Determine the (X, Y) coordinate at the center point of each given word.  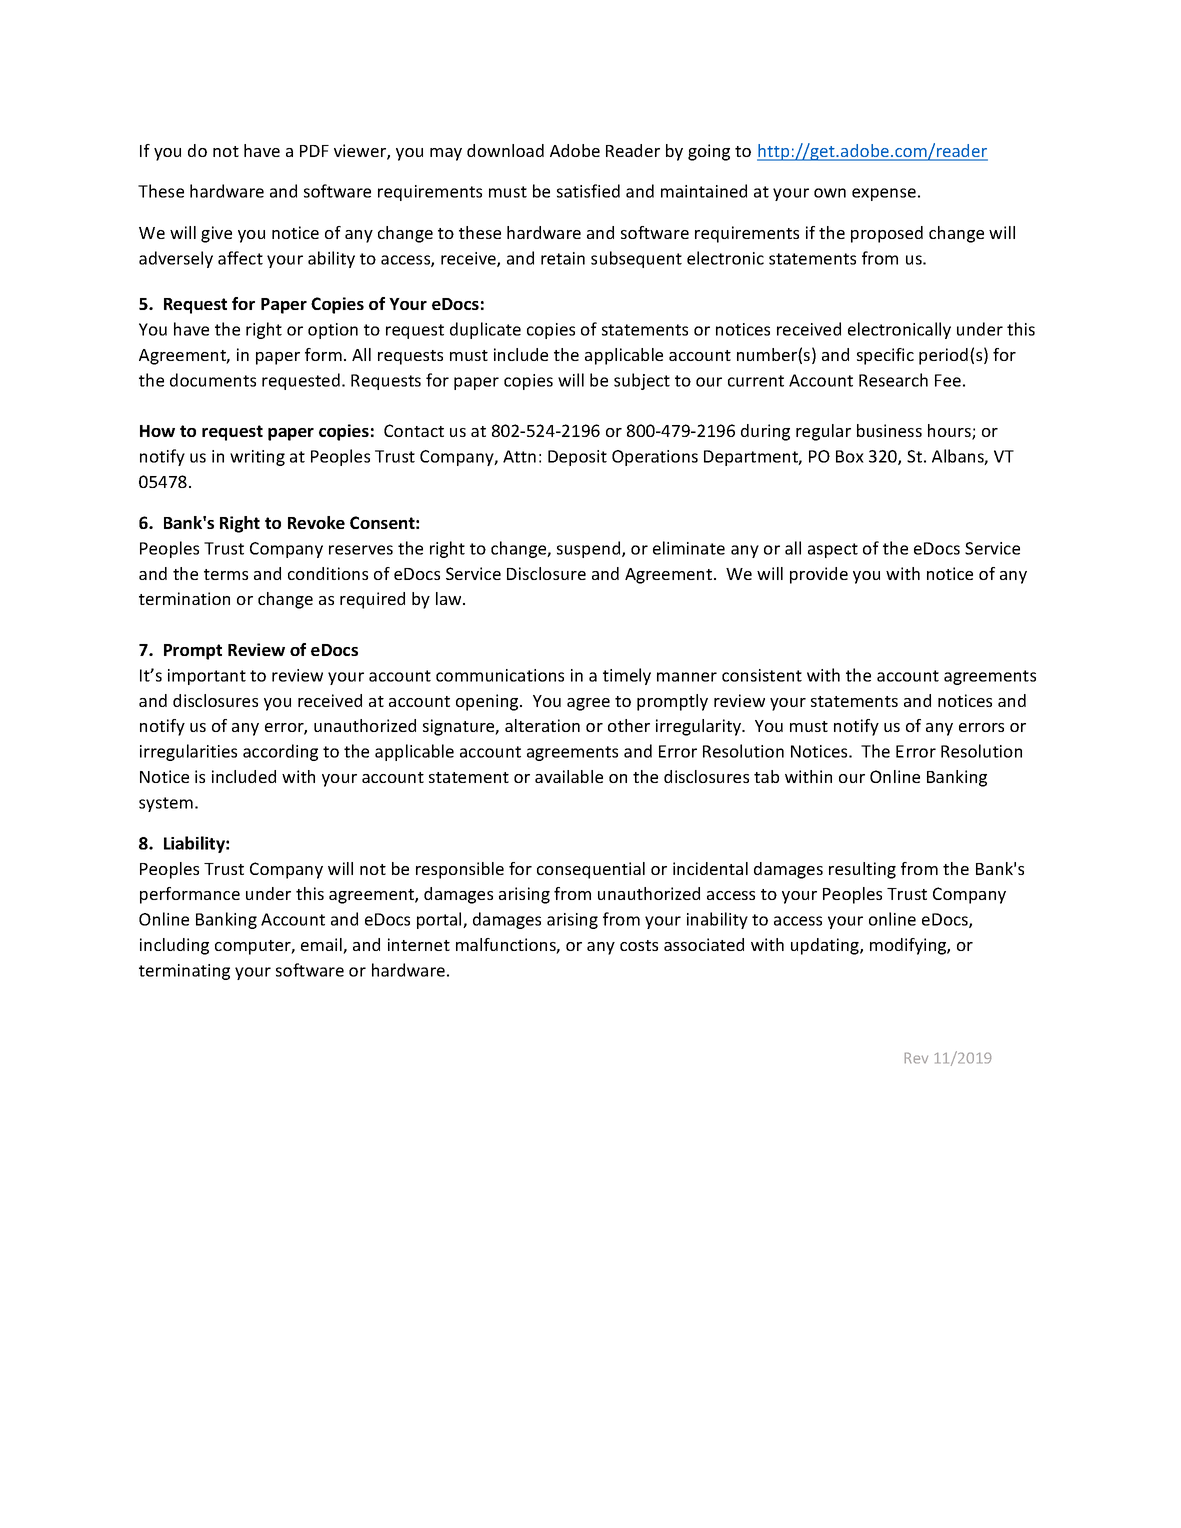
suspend (590, 549)
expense (884, 194)
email (322, 946)
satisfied (588, 191)
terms (226, 574)
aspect (833, 550)
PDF (314, 151)
